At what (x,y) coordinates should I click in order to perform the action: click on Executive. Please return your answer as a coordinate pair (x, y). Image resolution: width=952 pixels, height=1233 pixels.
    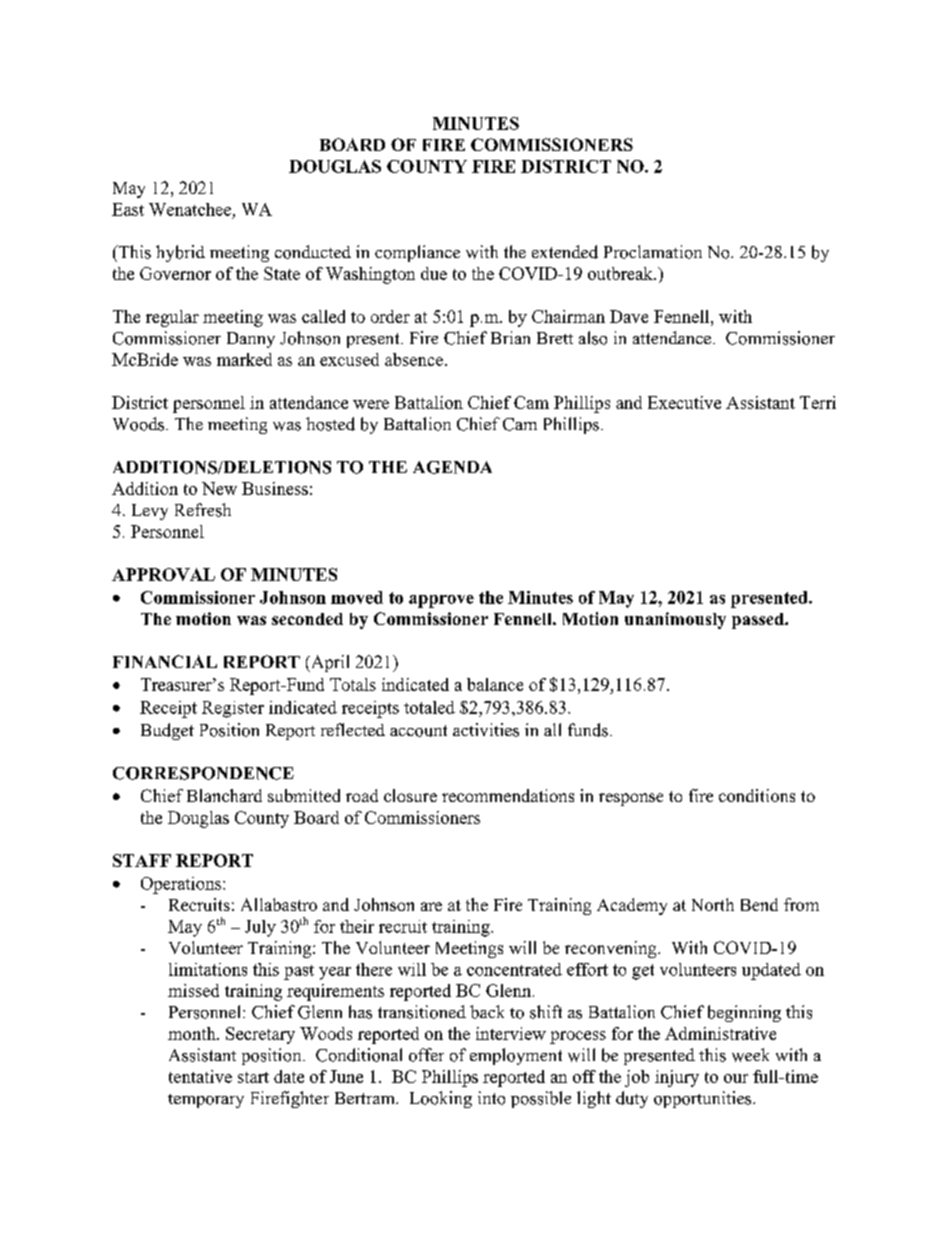
    Looking at the image, I should click on (684, 402).
